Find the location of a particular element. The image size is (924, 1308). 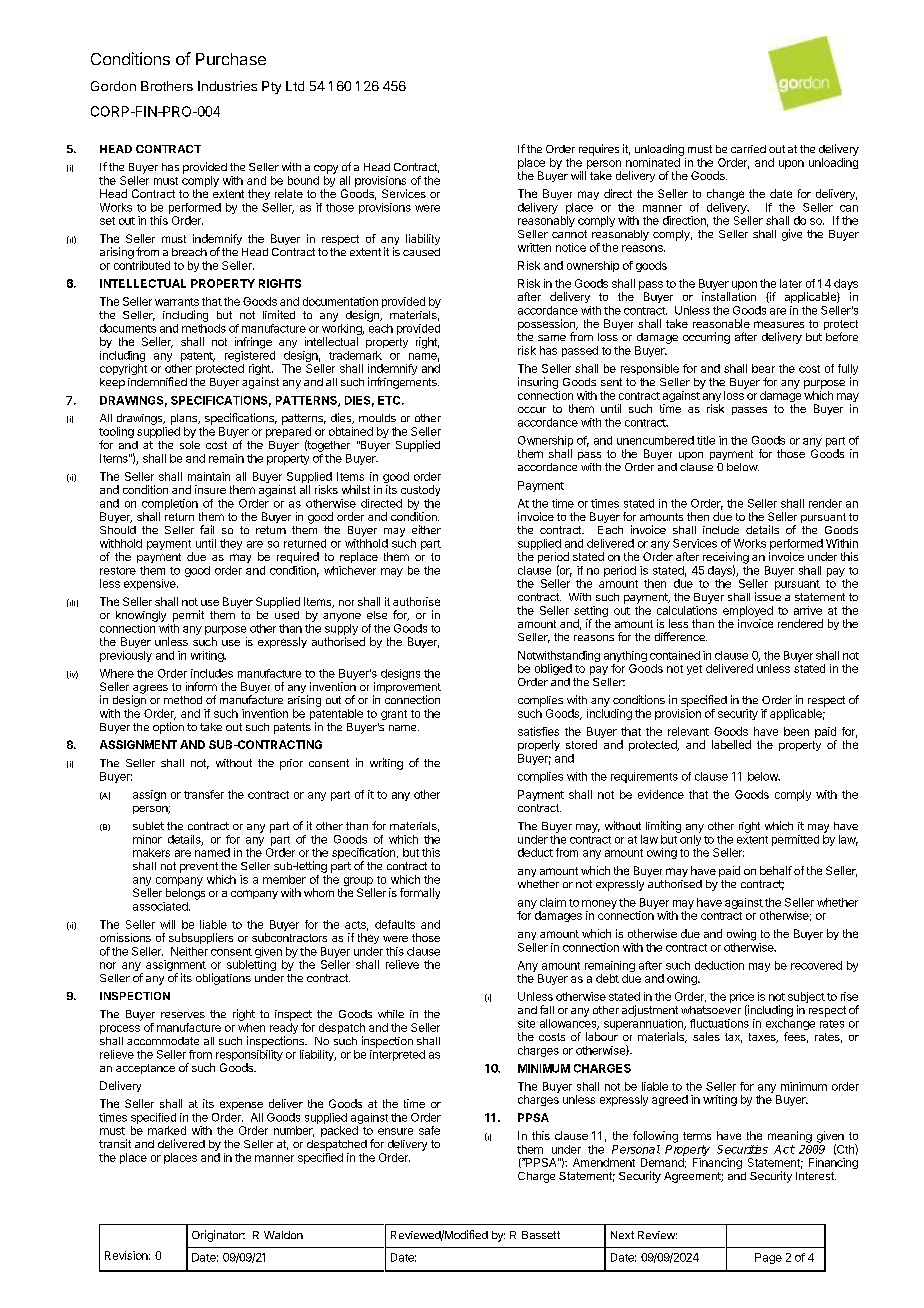

Industries is located at coordinates (227, 86).
